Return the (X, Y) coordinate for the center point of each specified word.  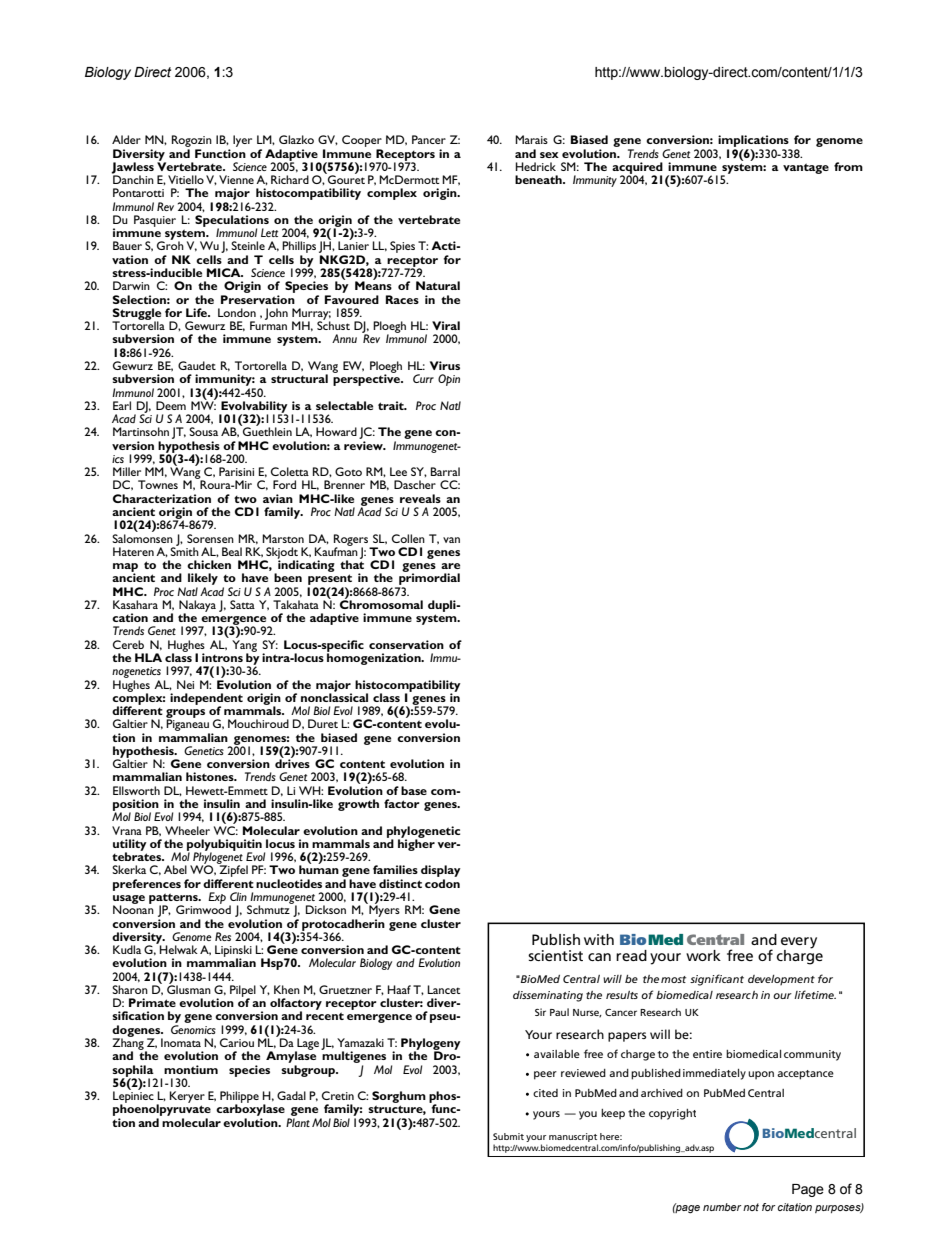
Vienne (236, 179)
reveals (420, 498)
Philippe (239, 1098)
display (441, 872)
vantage (806, 168)
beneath (539, 179)
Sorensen (210, 538)
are (450, 566)
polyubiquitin (224, 846)
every (799, 943)
